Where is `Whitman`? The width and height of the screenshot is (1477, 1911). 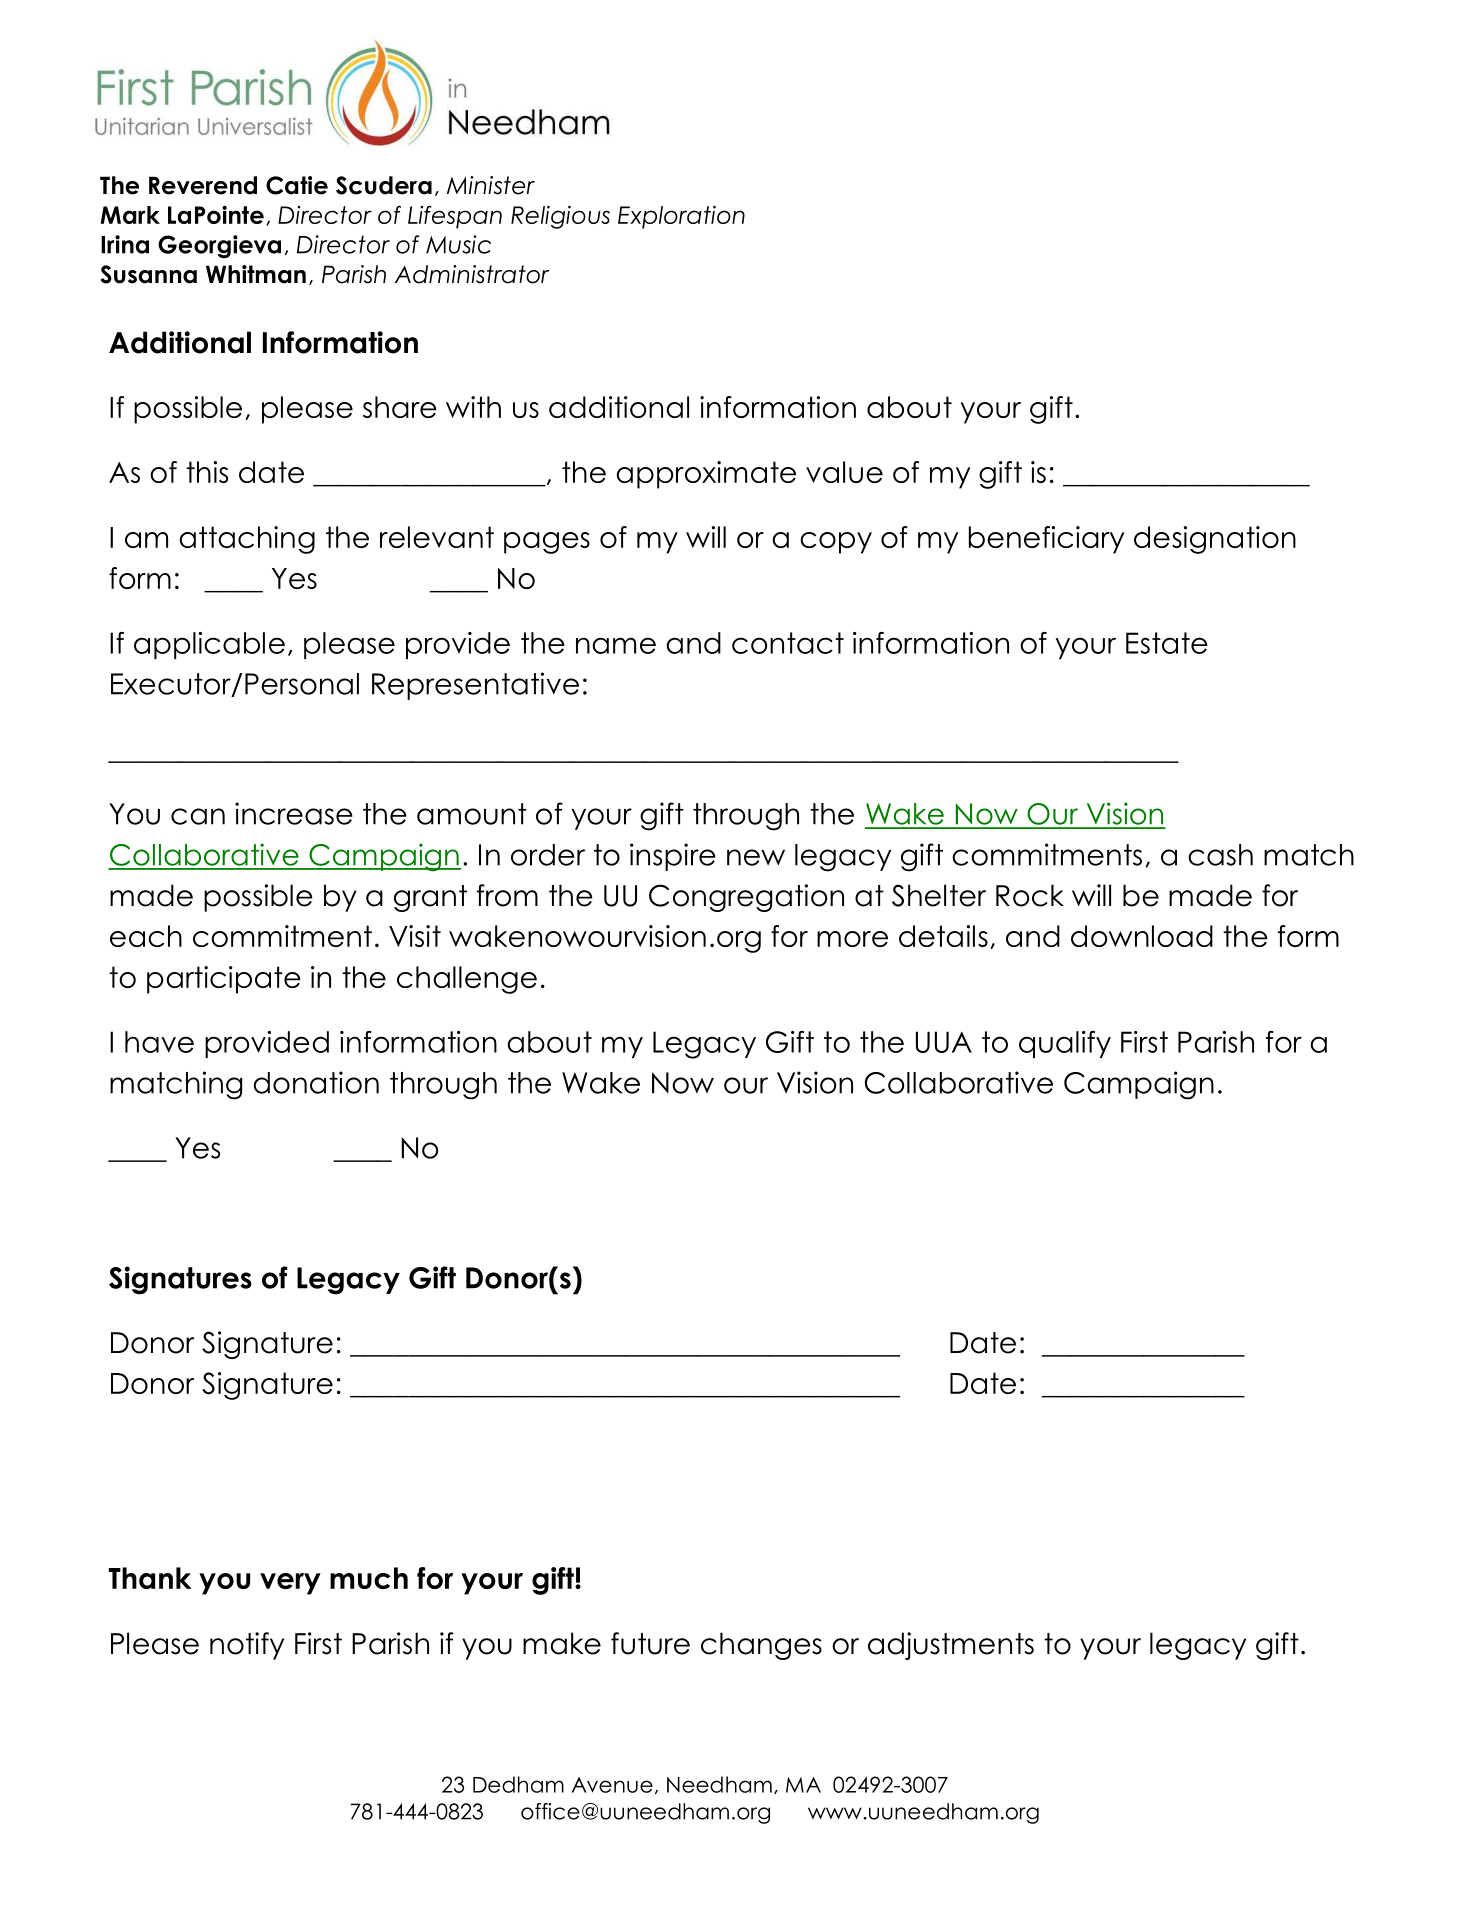
Whitman is located at coordinates (256, 274).
